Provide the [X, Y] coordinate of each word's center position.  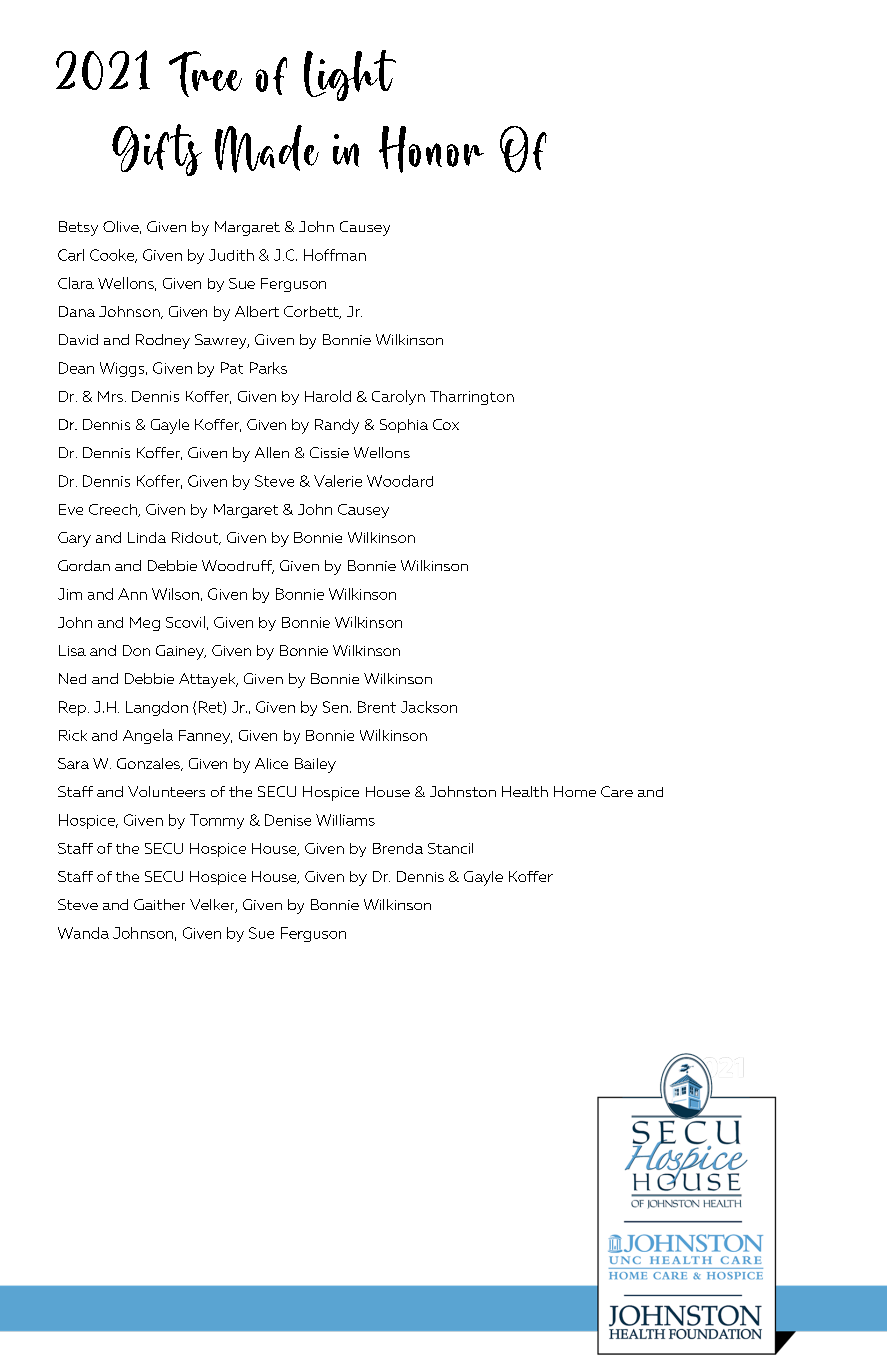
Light [350, 75]
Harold [328, 396]
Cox [446, 424]
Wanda [83, 933]
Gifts [157, 150]
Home [575, 791]
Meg [145, 624]
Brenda [398, 848]
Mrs [110, 396]
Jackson [429, 707]
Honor [431, 149]
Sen [335, 707]
